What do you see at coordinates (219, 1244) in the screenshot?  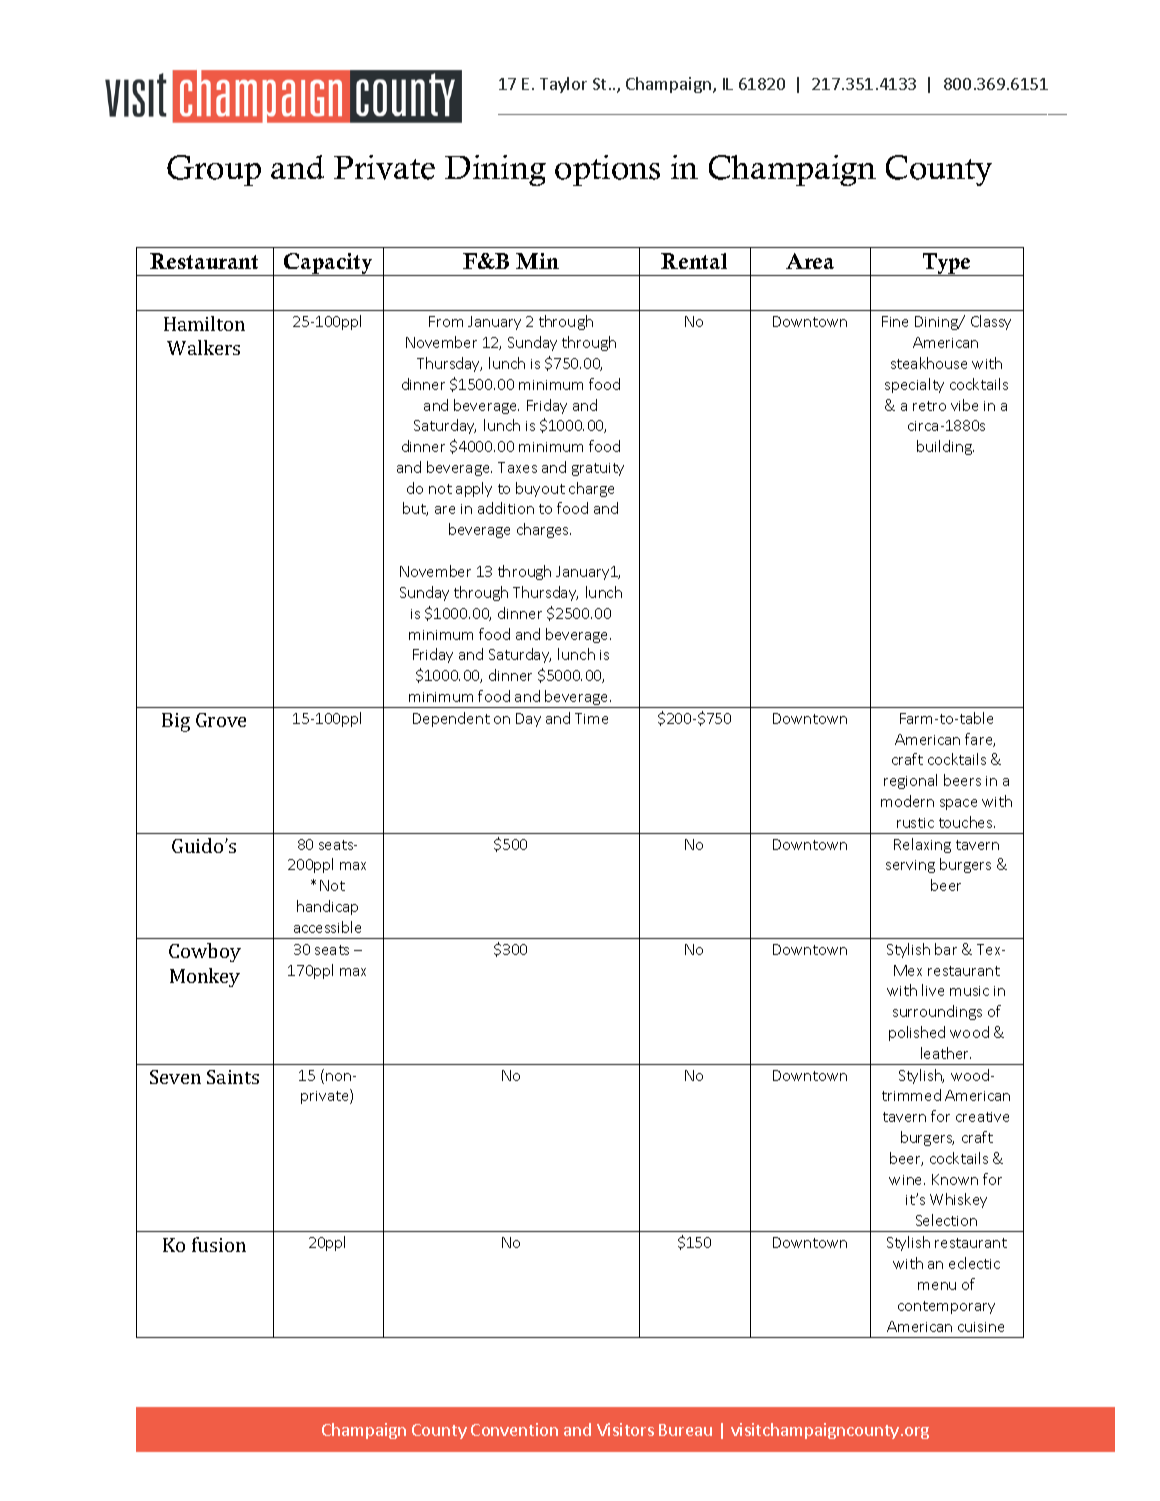 I see `fusion` at bounding box center [219, 1244].
